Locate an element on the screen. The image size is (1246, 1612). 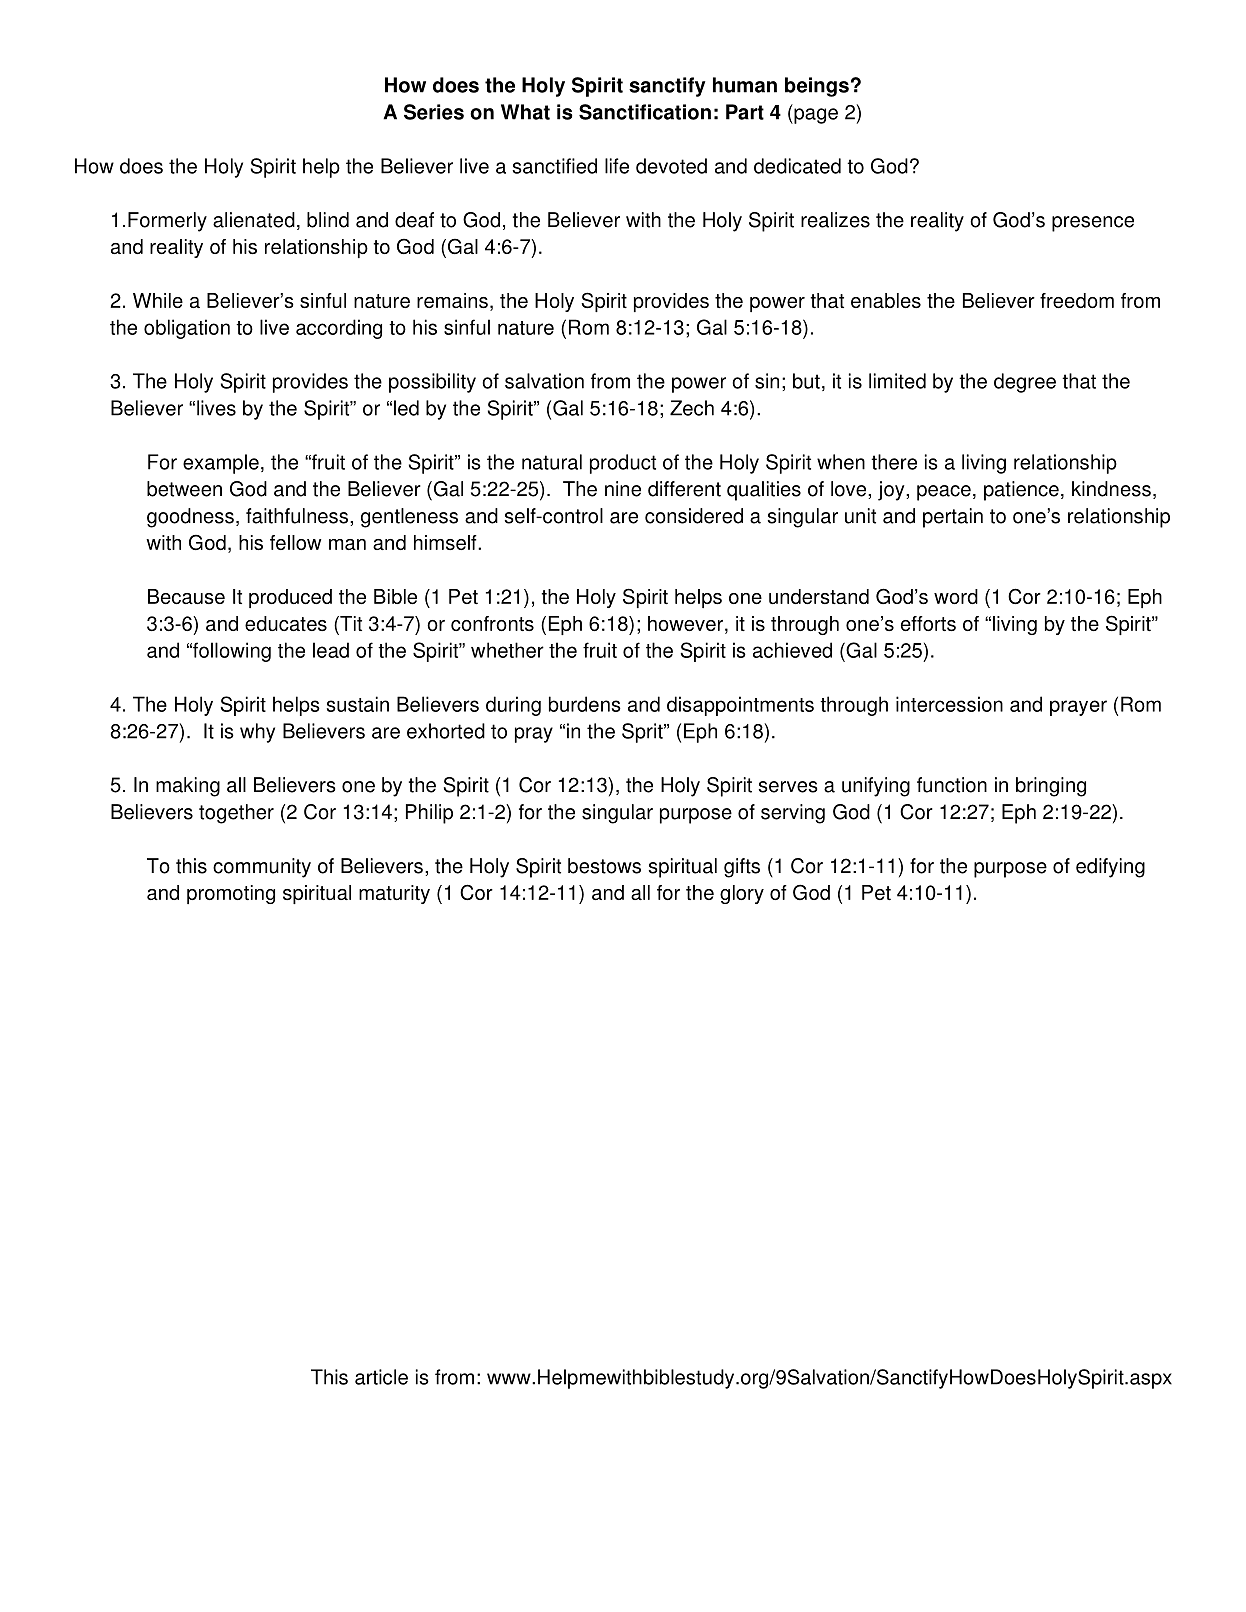
glory is located at coordinates (742, 894).
